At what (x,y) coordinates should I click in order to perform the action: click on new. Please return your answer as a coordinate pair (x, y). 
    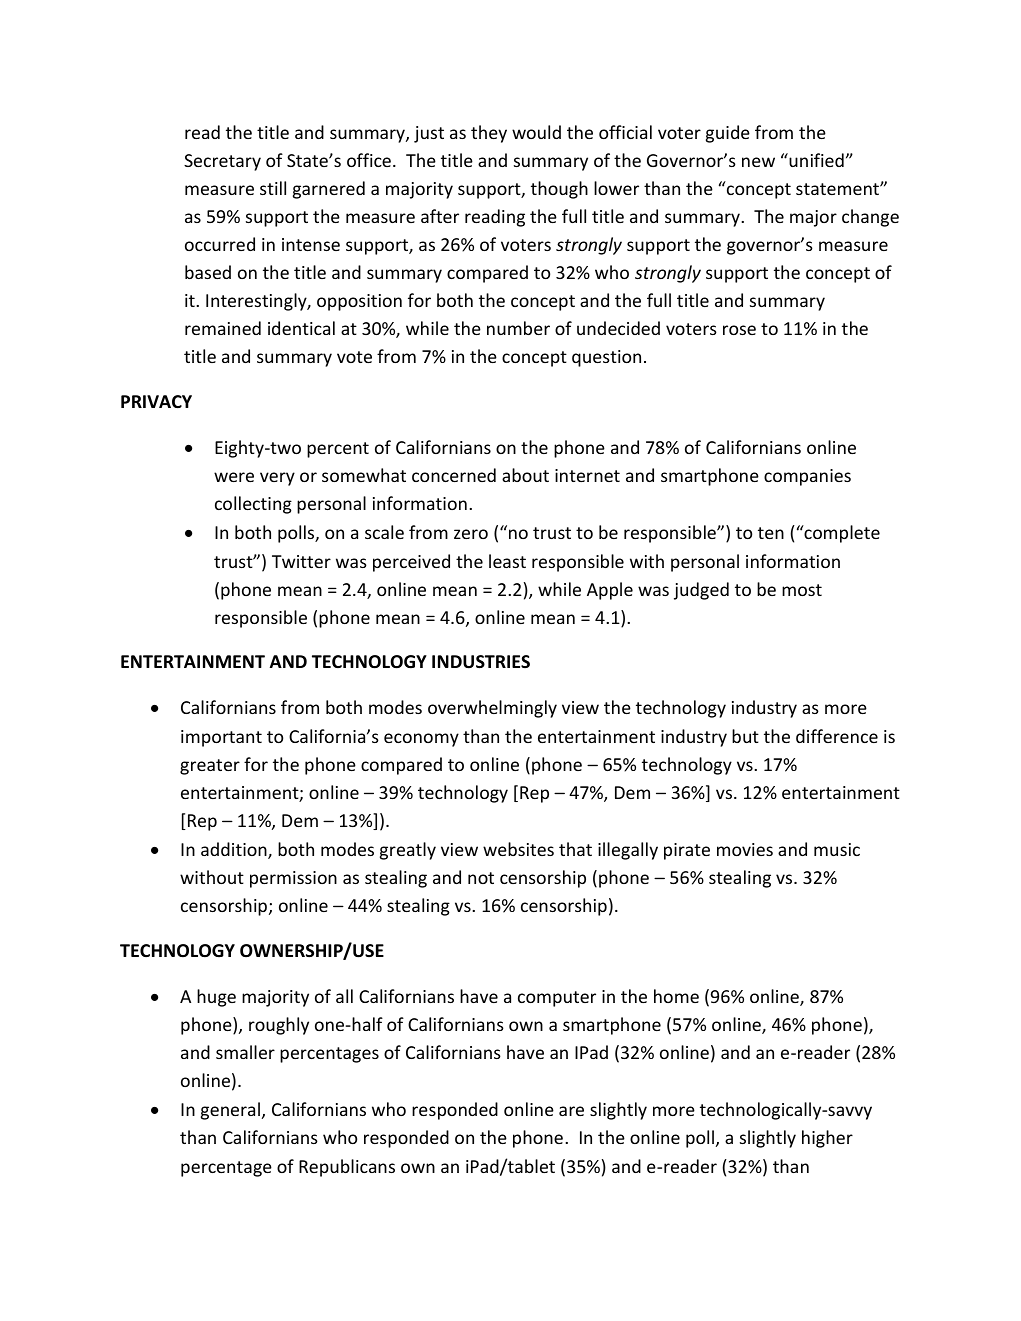
    Looking at the image, I should click on (758, 162).
